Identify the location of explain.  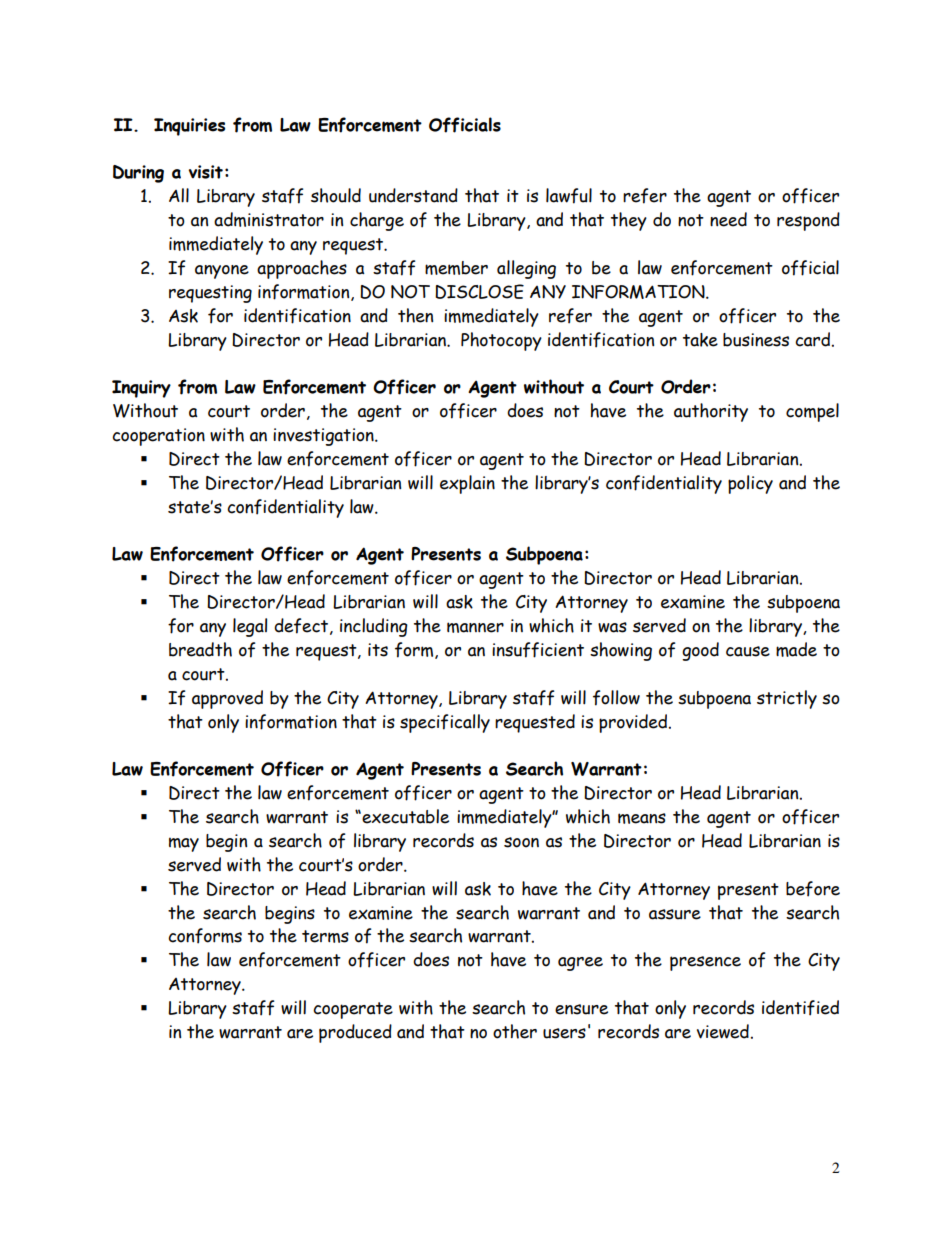
(467, 484).
